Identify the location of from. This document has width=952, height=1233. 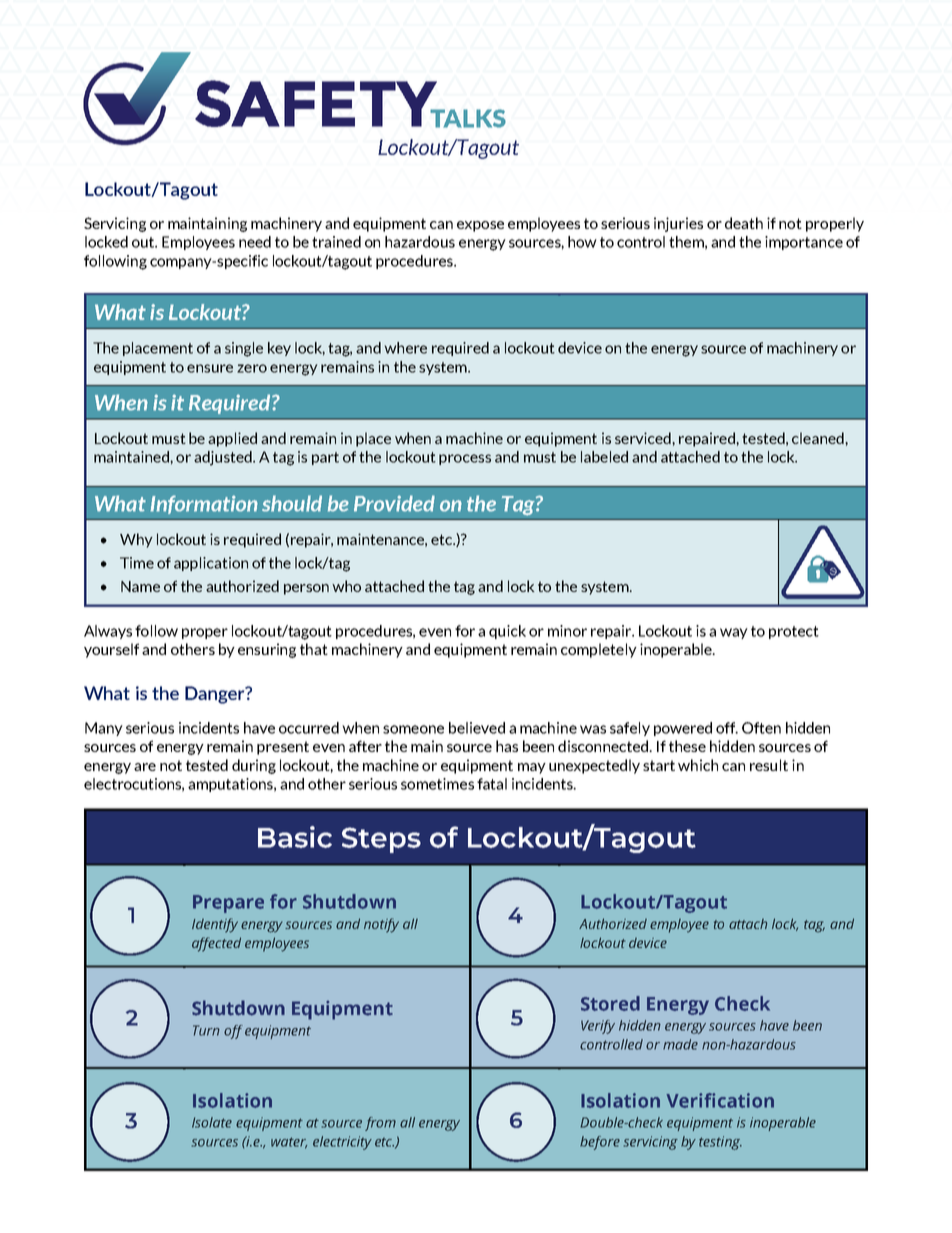
(380, 1124).
